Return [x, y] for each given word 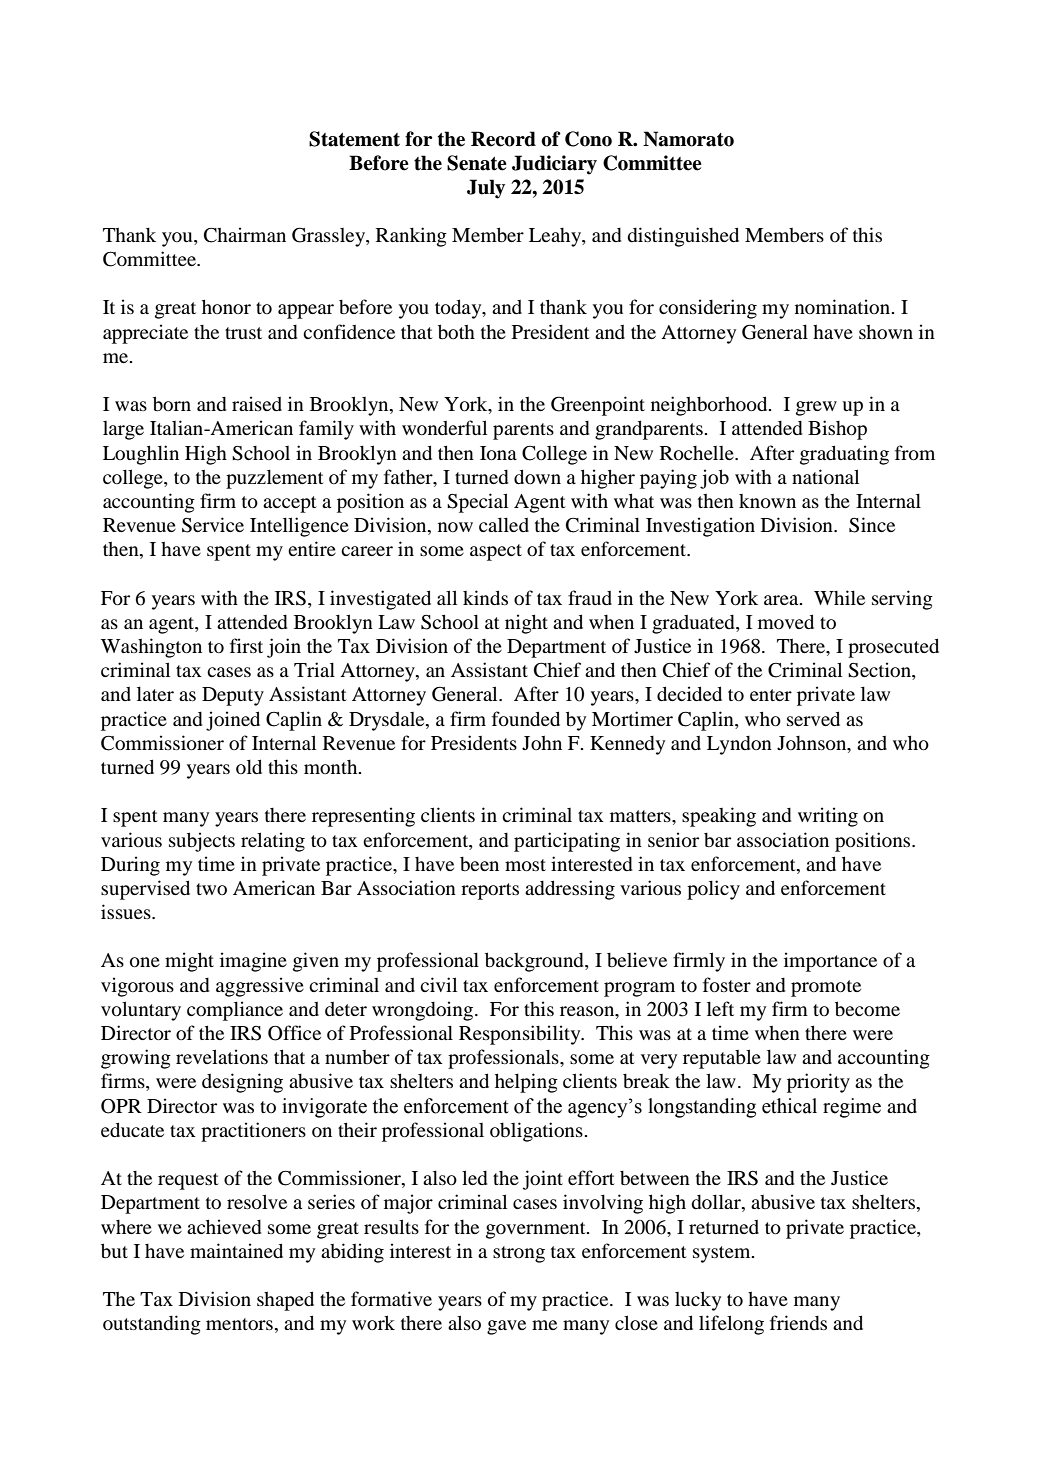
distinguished [683, 237]
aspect [496, 552]
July [486, 189]
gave [506, 1327]
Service [213, 525]
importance [830, 962]
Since [872, 525]
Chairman [245, 235]
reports [490, 891]
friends [798, 1322]
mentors [239, 1324]
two [211, 889]
